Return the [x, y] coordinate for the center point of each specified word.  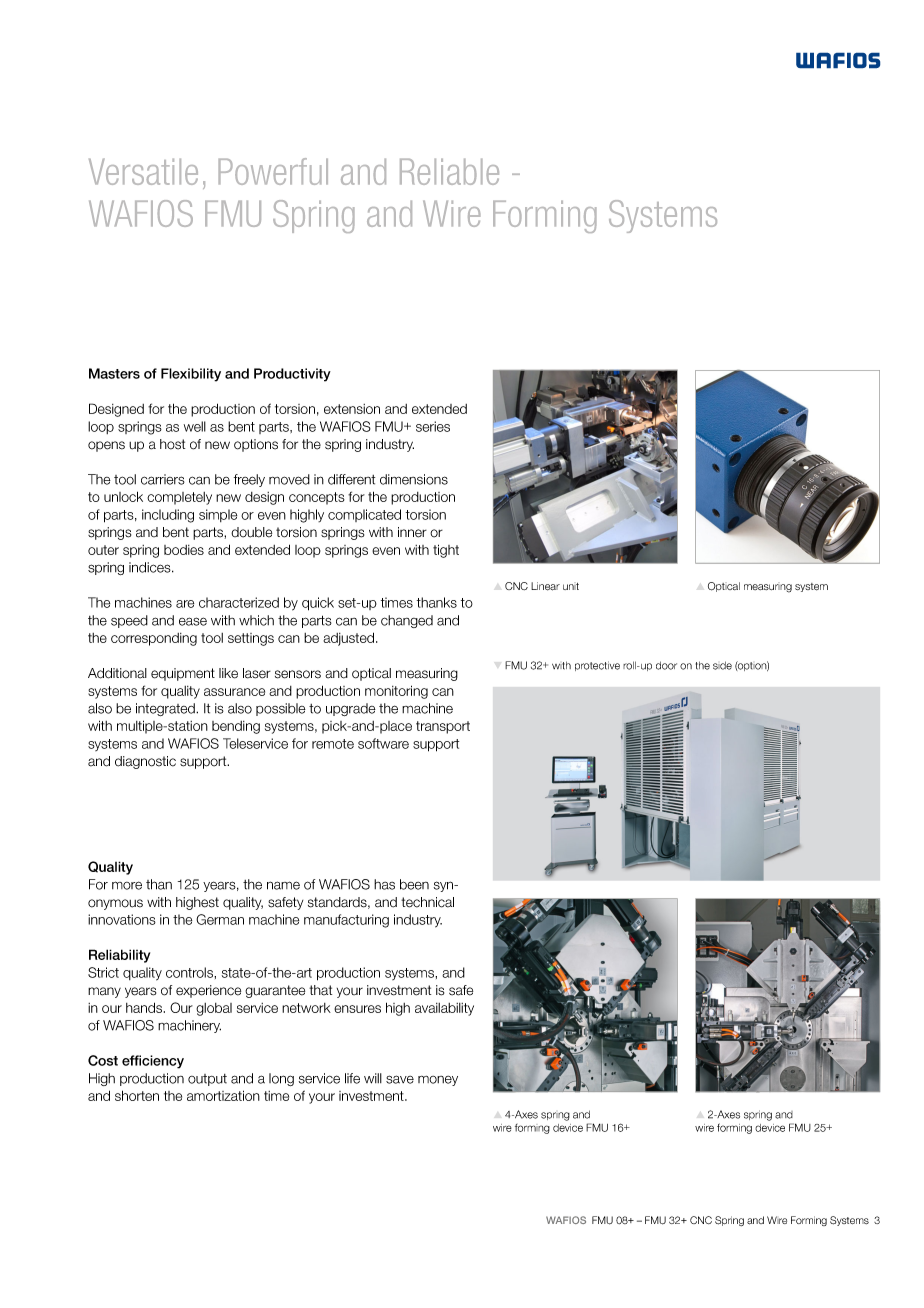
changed [407, 621]
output [207, 1080]
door [666, 665]
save [400, 1079]
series [433, 426]
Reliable [449, 171]
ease [193, 621]
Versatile [143, 171]
